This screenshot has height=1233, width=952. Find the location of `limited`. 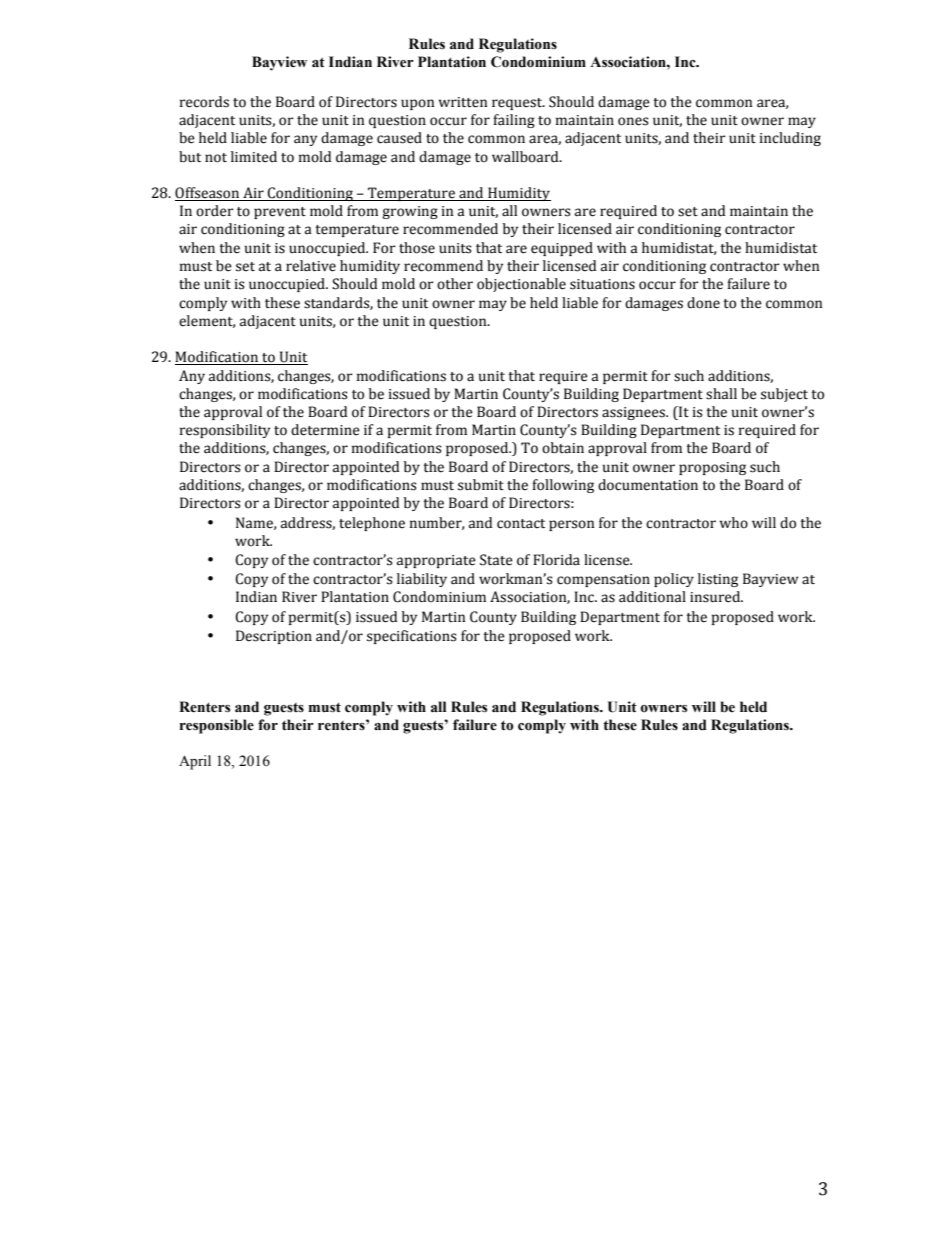

limited is located at coordinates (254, 157).
